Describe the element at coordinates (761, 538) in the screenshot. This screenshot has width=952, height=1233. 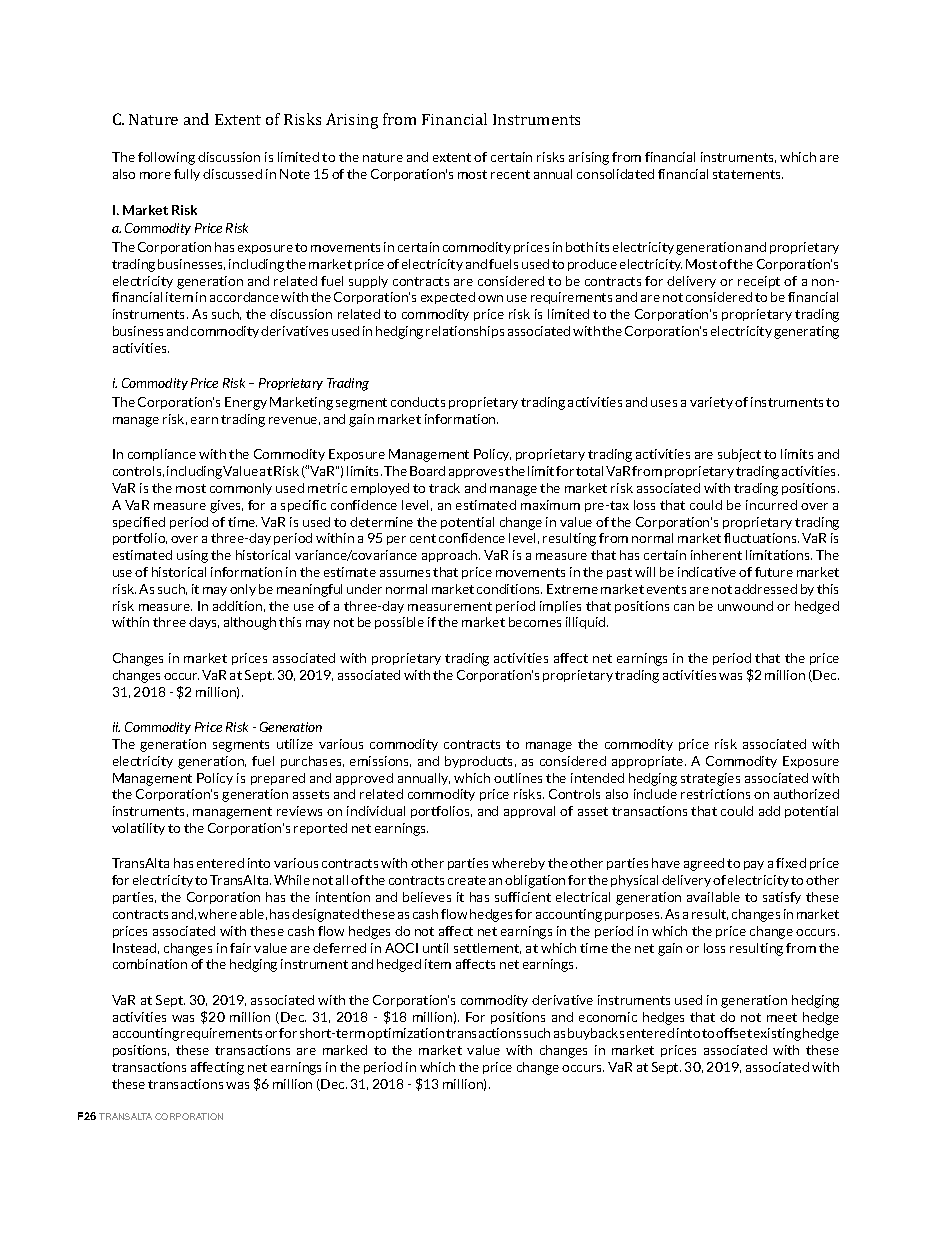
I see `fluctuations` at that location.
